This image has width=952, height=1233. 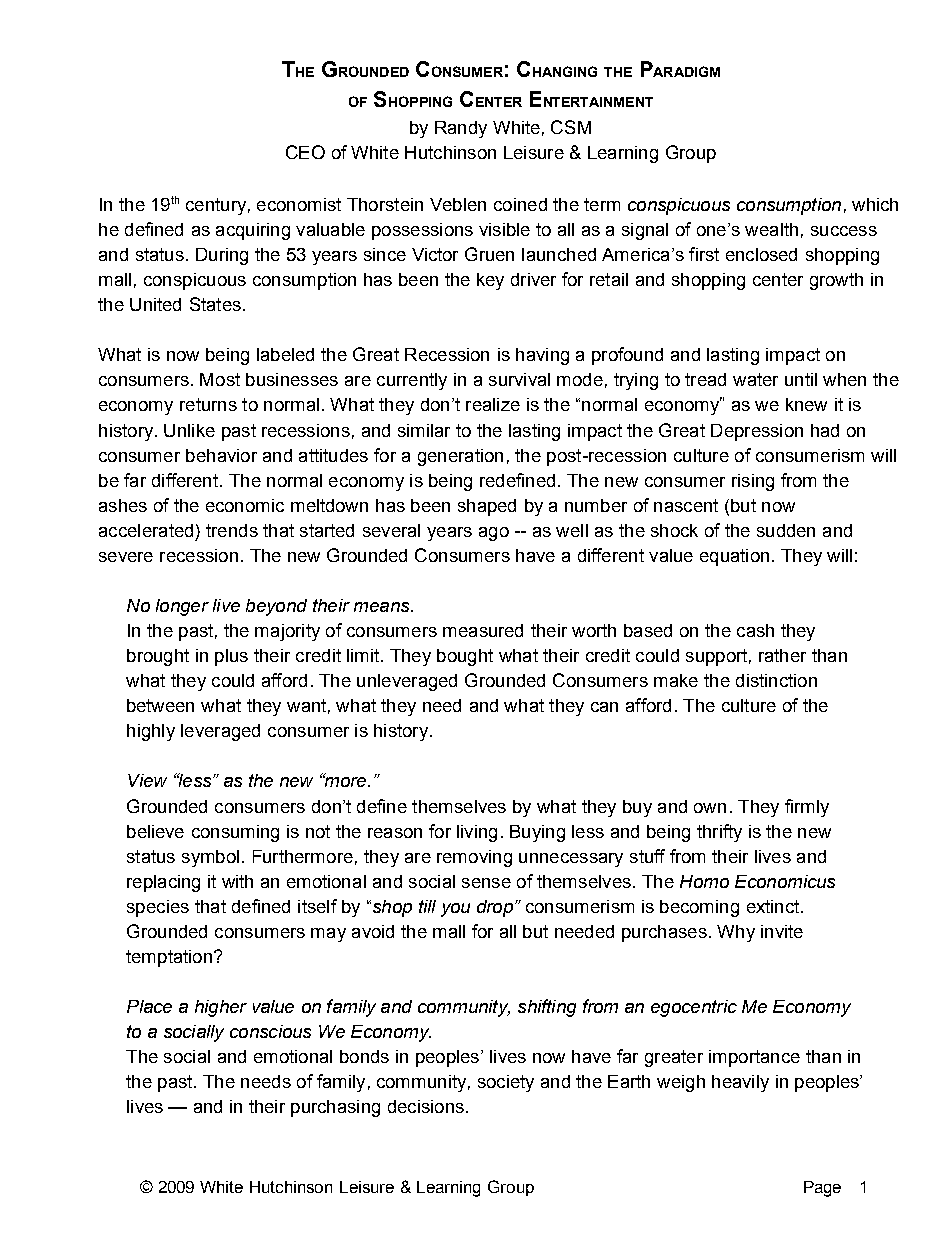 I want to click on knew, so click(x=806, y=404).
